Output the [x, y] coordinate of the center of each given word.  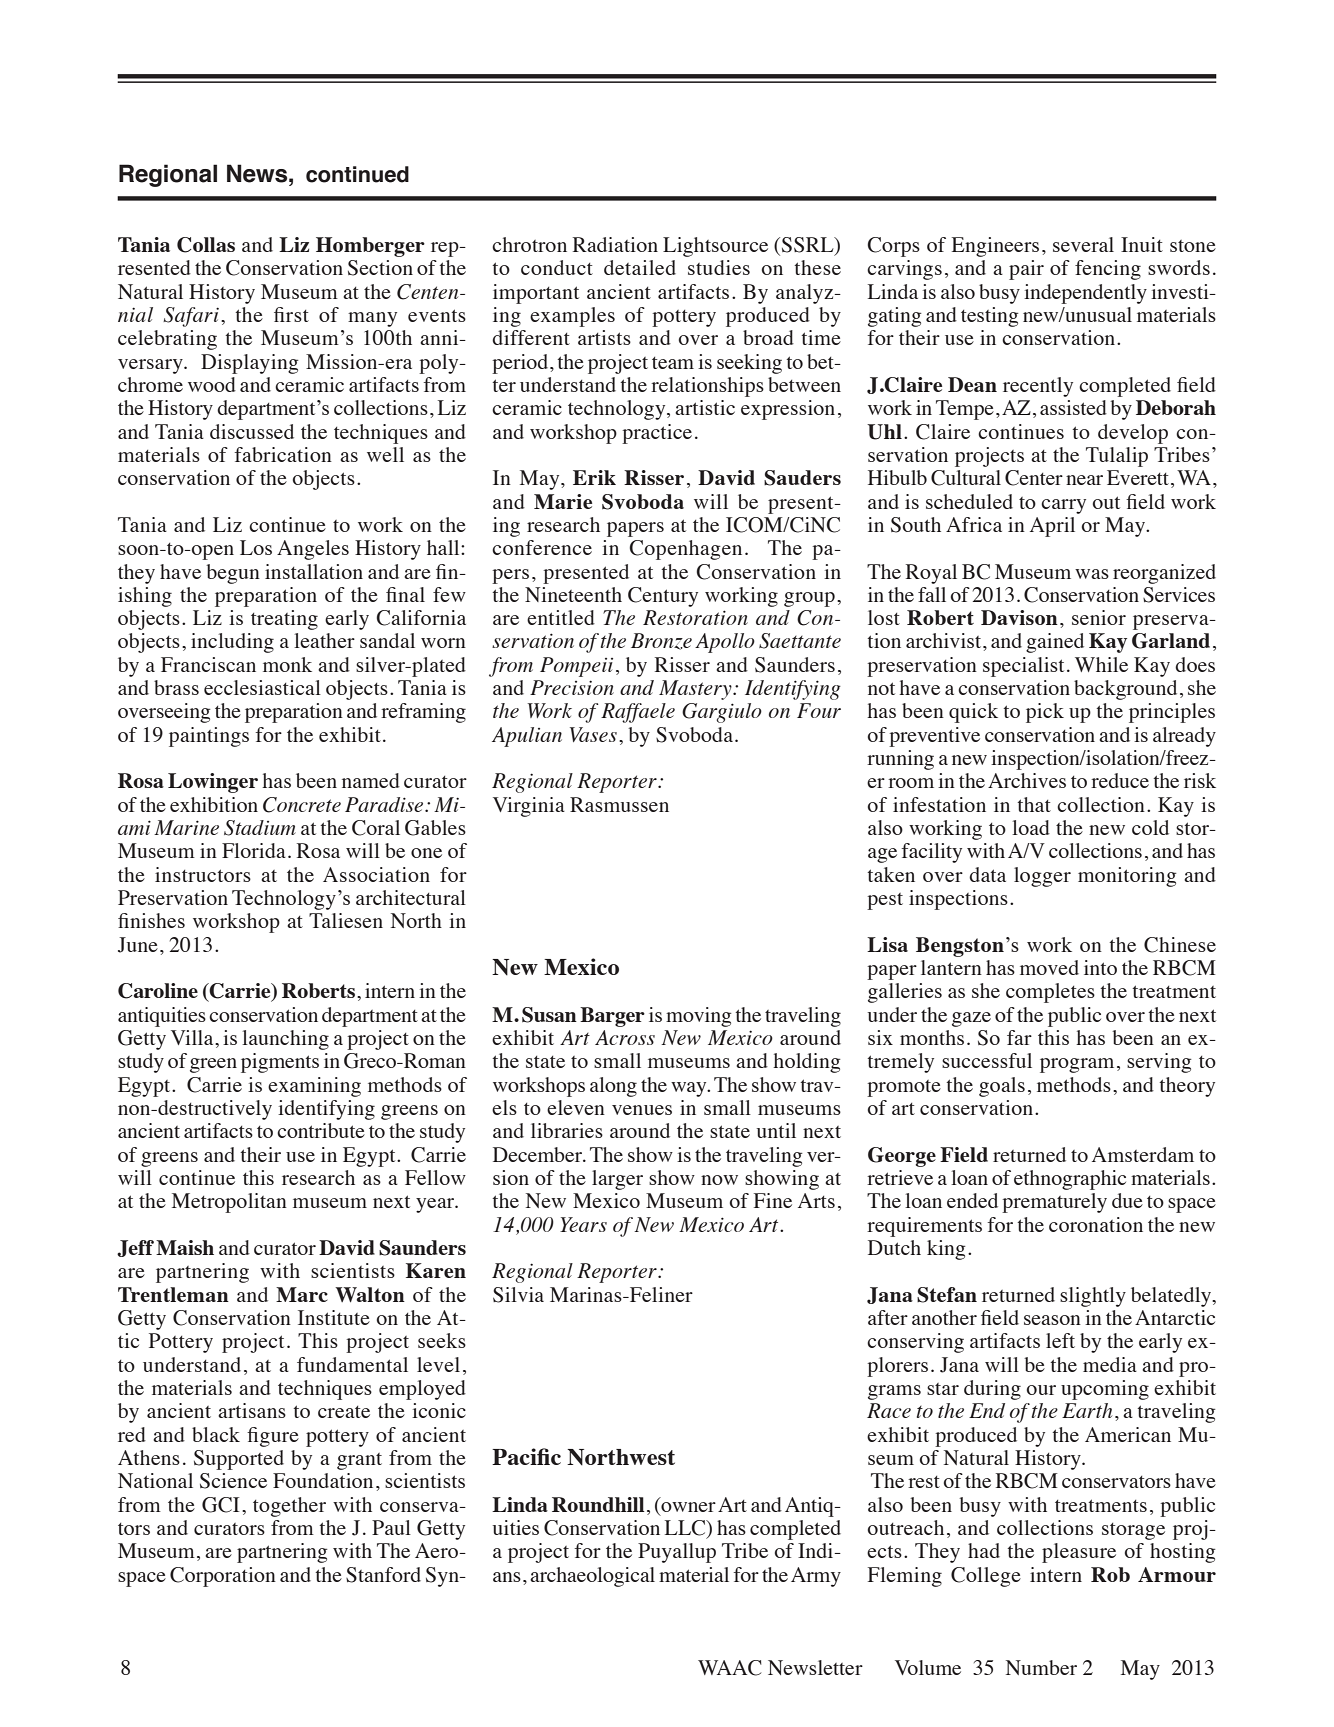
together [289, 1507]
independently [1085, 294]
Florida [254, 850]
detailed [640, 267]
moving [699, 1017]
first [291, 314]
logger [1042, 877]
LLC [686, 1529]
